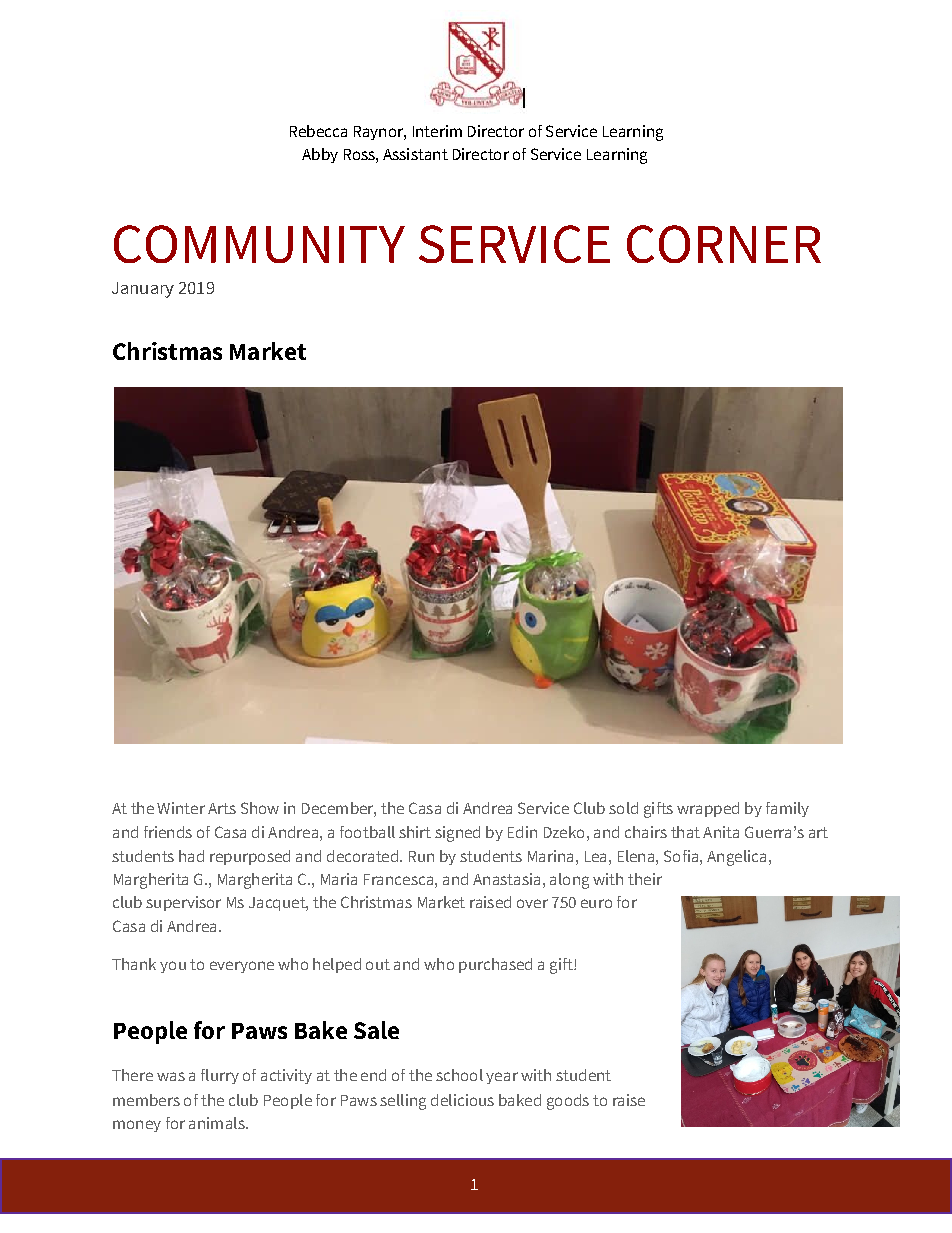  What do you see at coordinates (259, 244) in the document?
I see `COMMUNITY` at bounding box center [259, 244].
